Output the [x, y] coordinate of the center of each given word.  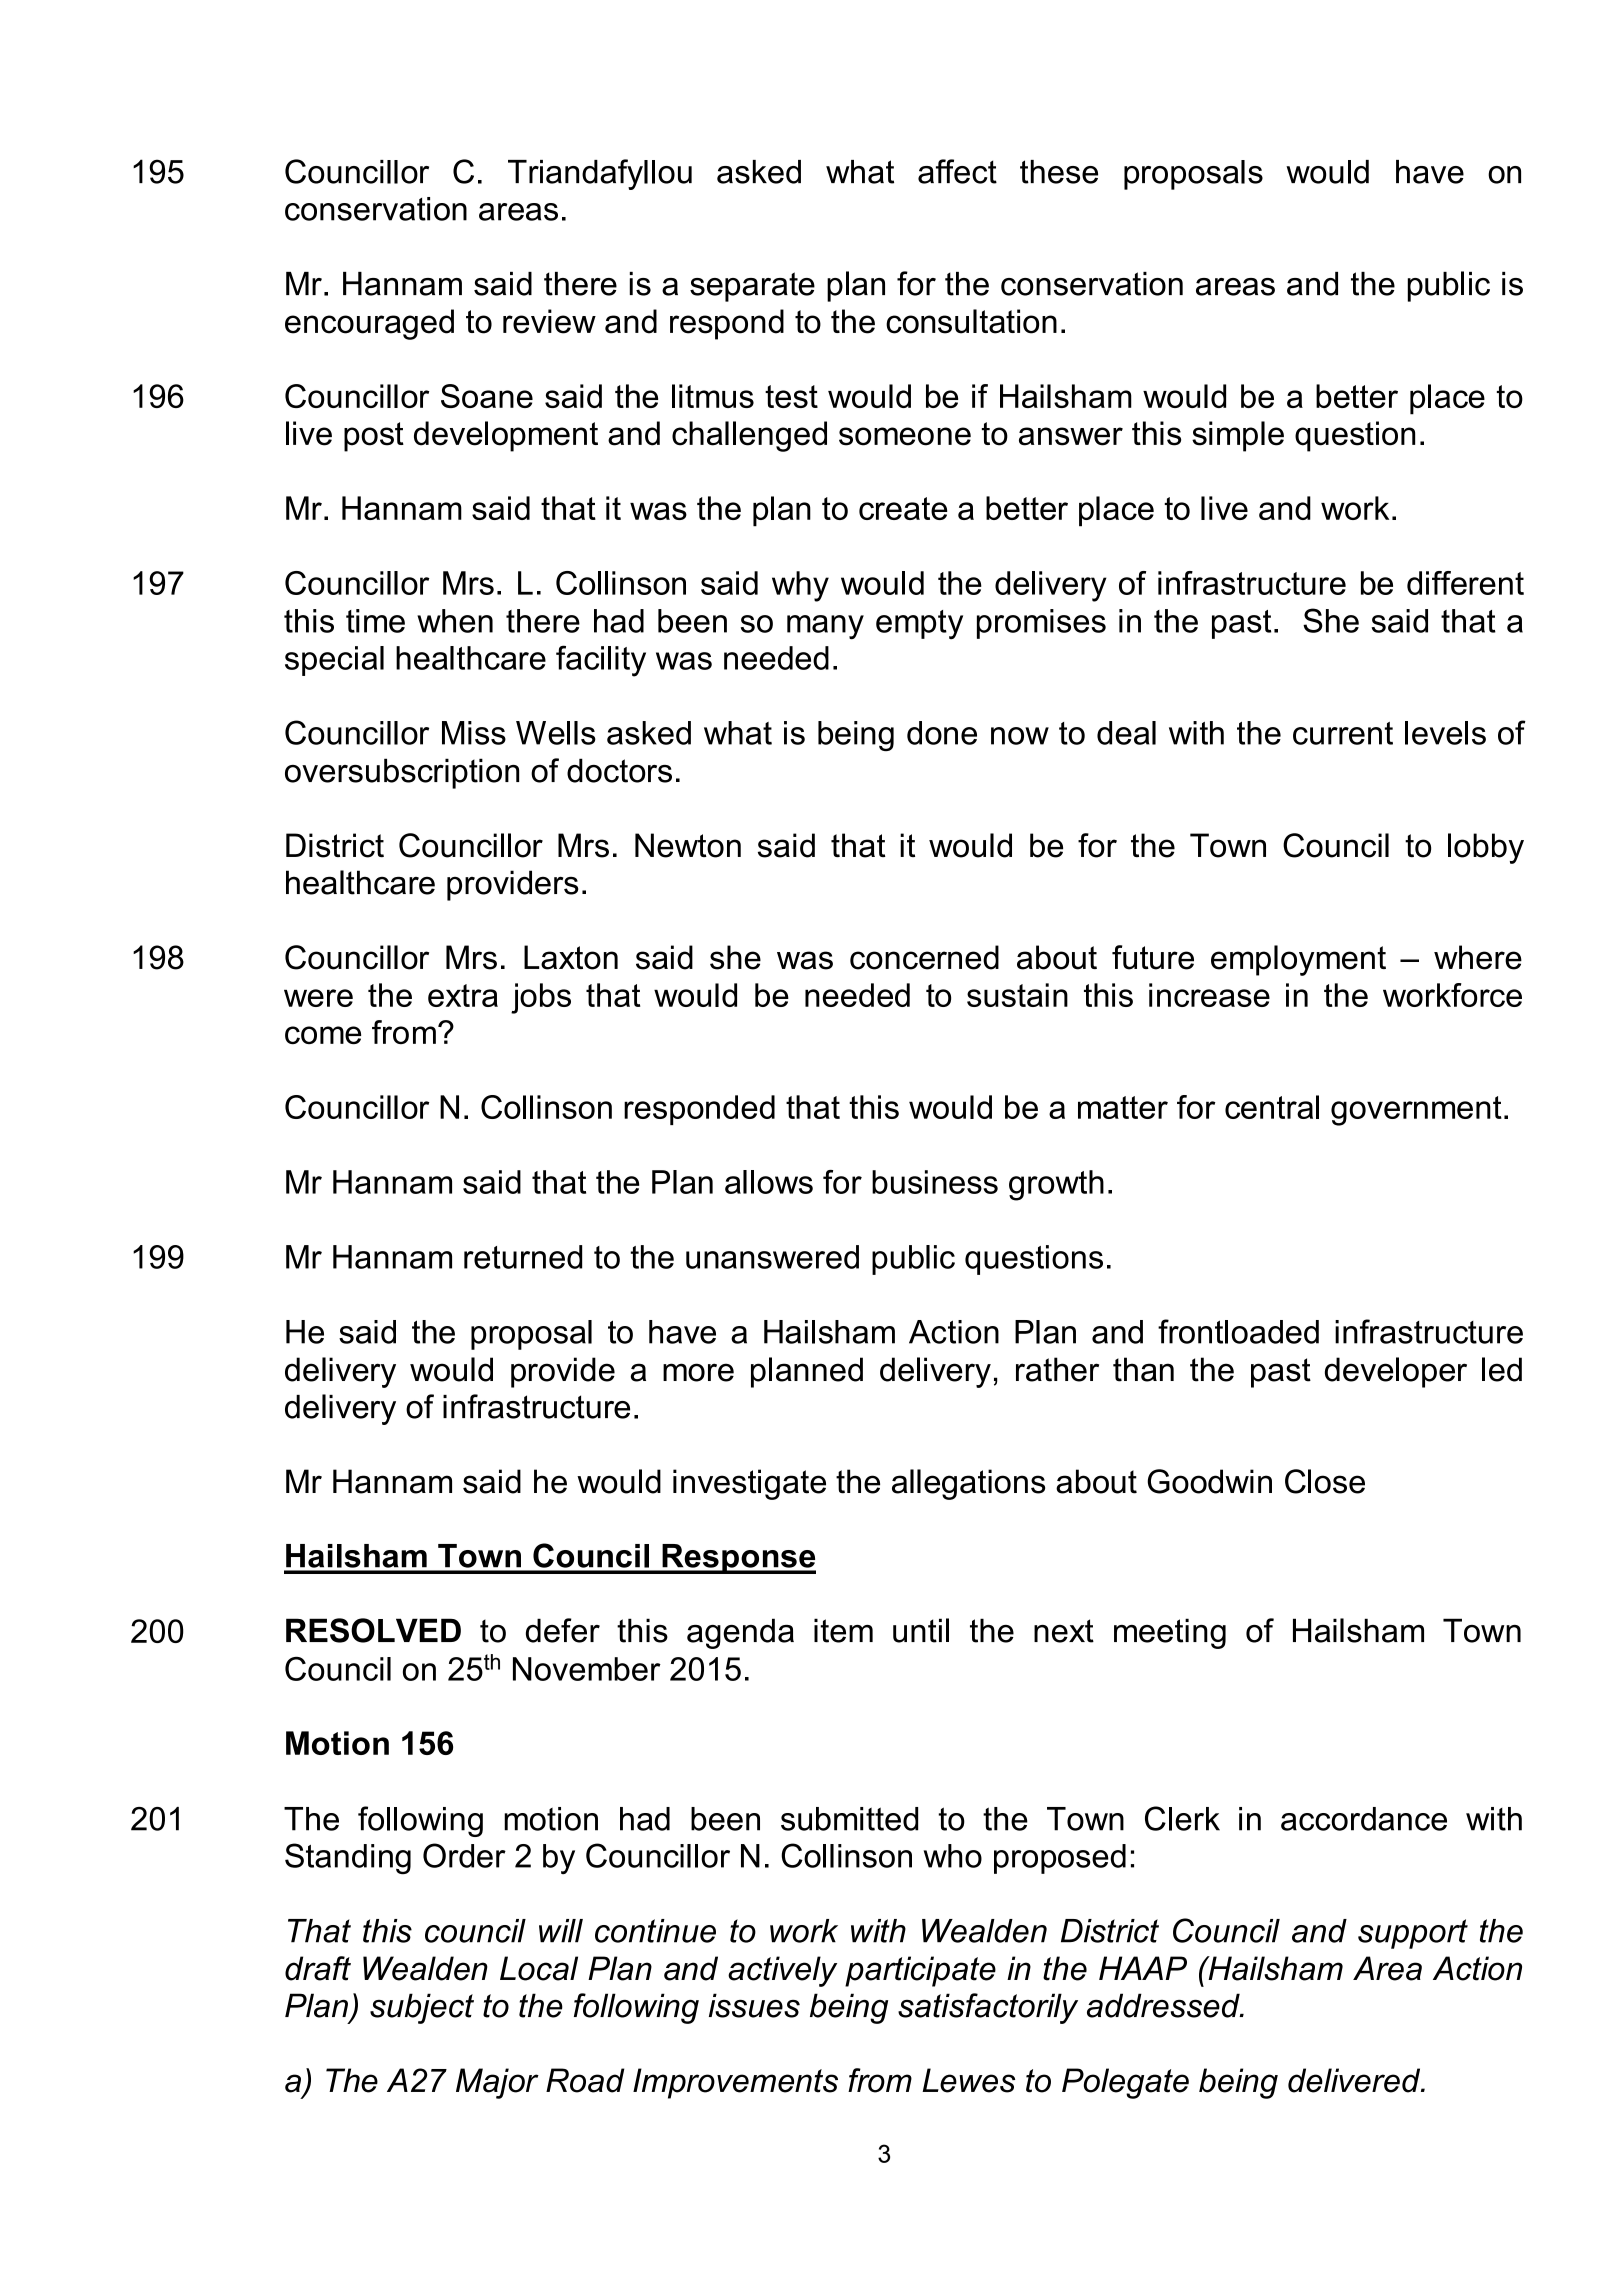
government [1416, 1111]
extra [463, 995]
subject [422, 2008]
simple [1238, 436]
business [935, 1182]
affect [957, 171]
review [549, 321]
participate [920, 1971]
